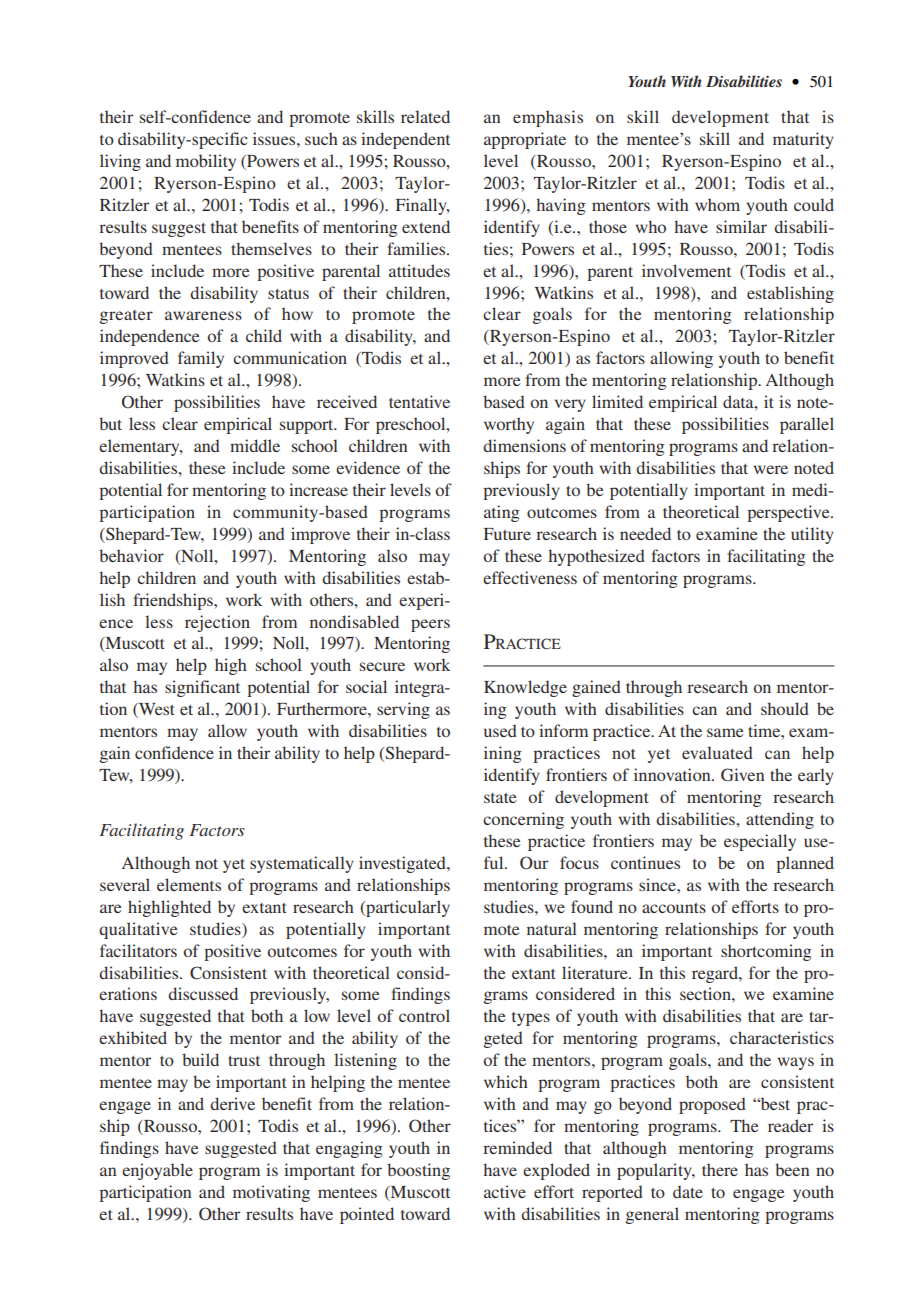  What do you see at coordinates (717, 204) in the page?
I see `whom` at bounding box center [717, 204].
